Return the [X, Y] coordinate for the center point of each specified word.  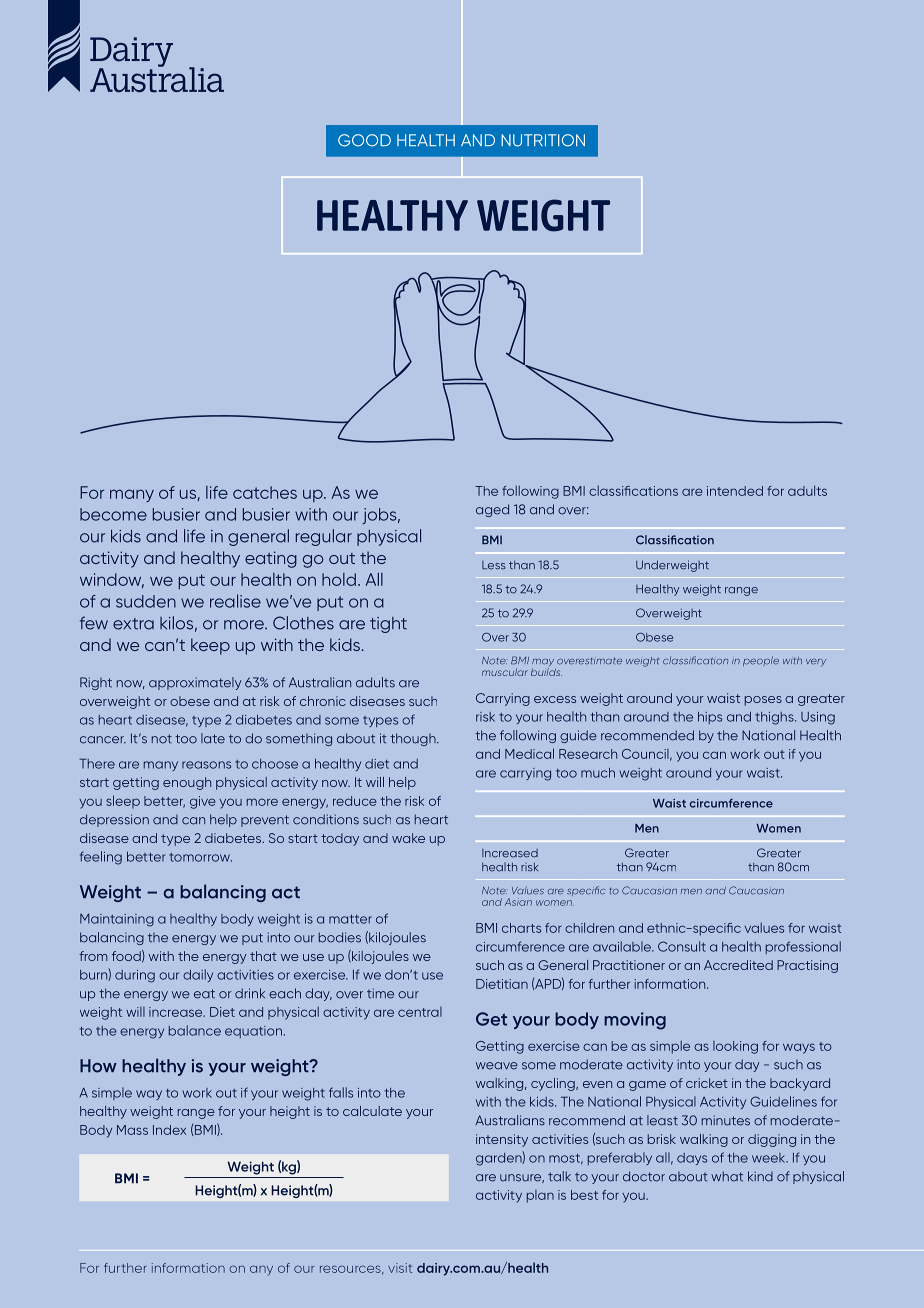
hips [710, 718]
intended [735, 491]
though [414, 739]
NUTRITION [543, 140]
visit [400, 1268]
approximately [195, 683]
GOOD [364, 140]
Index [169, 1130]
